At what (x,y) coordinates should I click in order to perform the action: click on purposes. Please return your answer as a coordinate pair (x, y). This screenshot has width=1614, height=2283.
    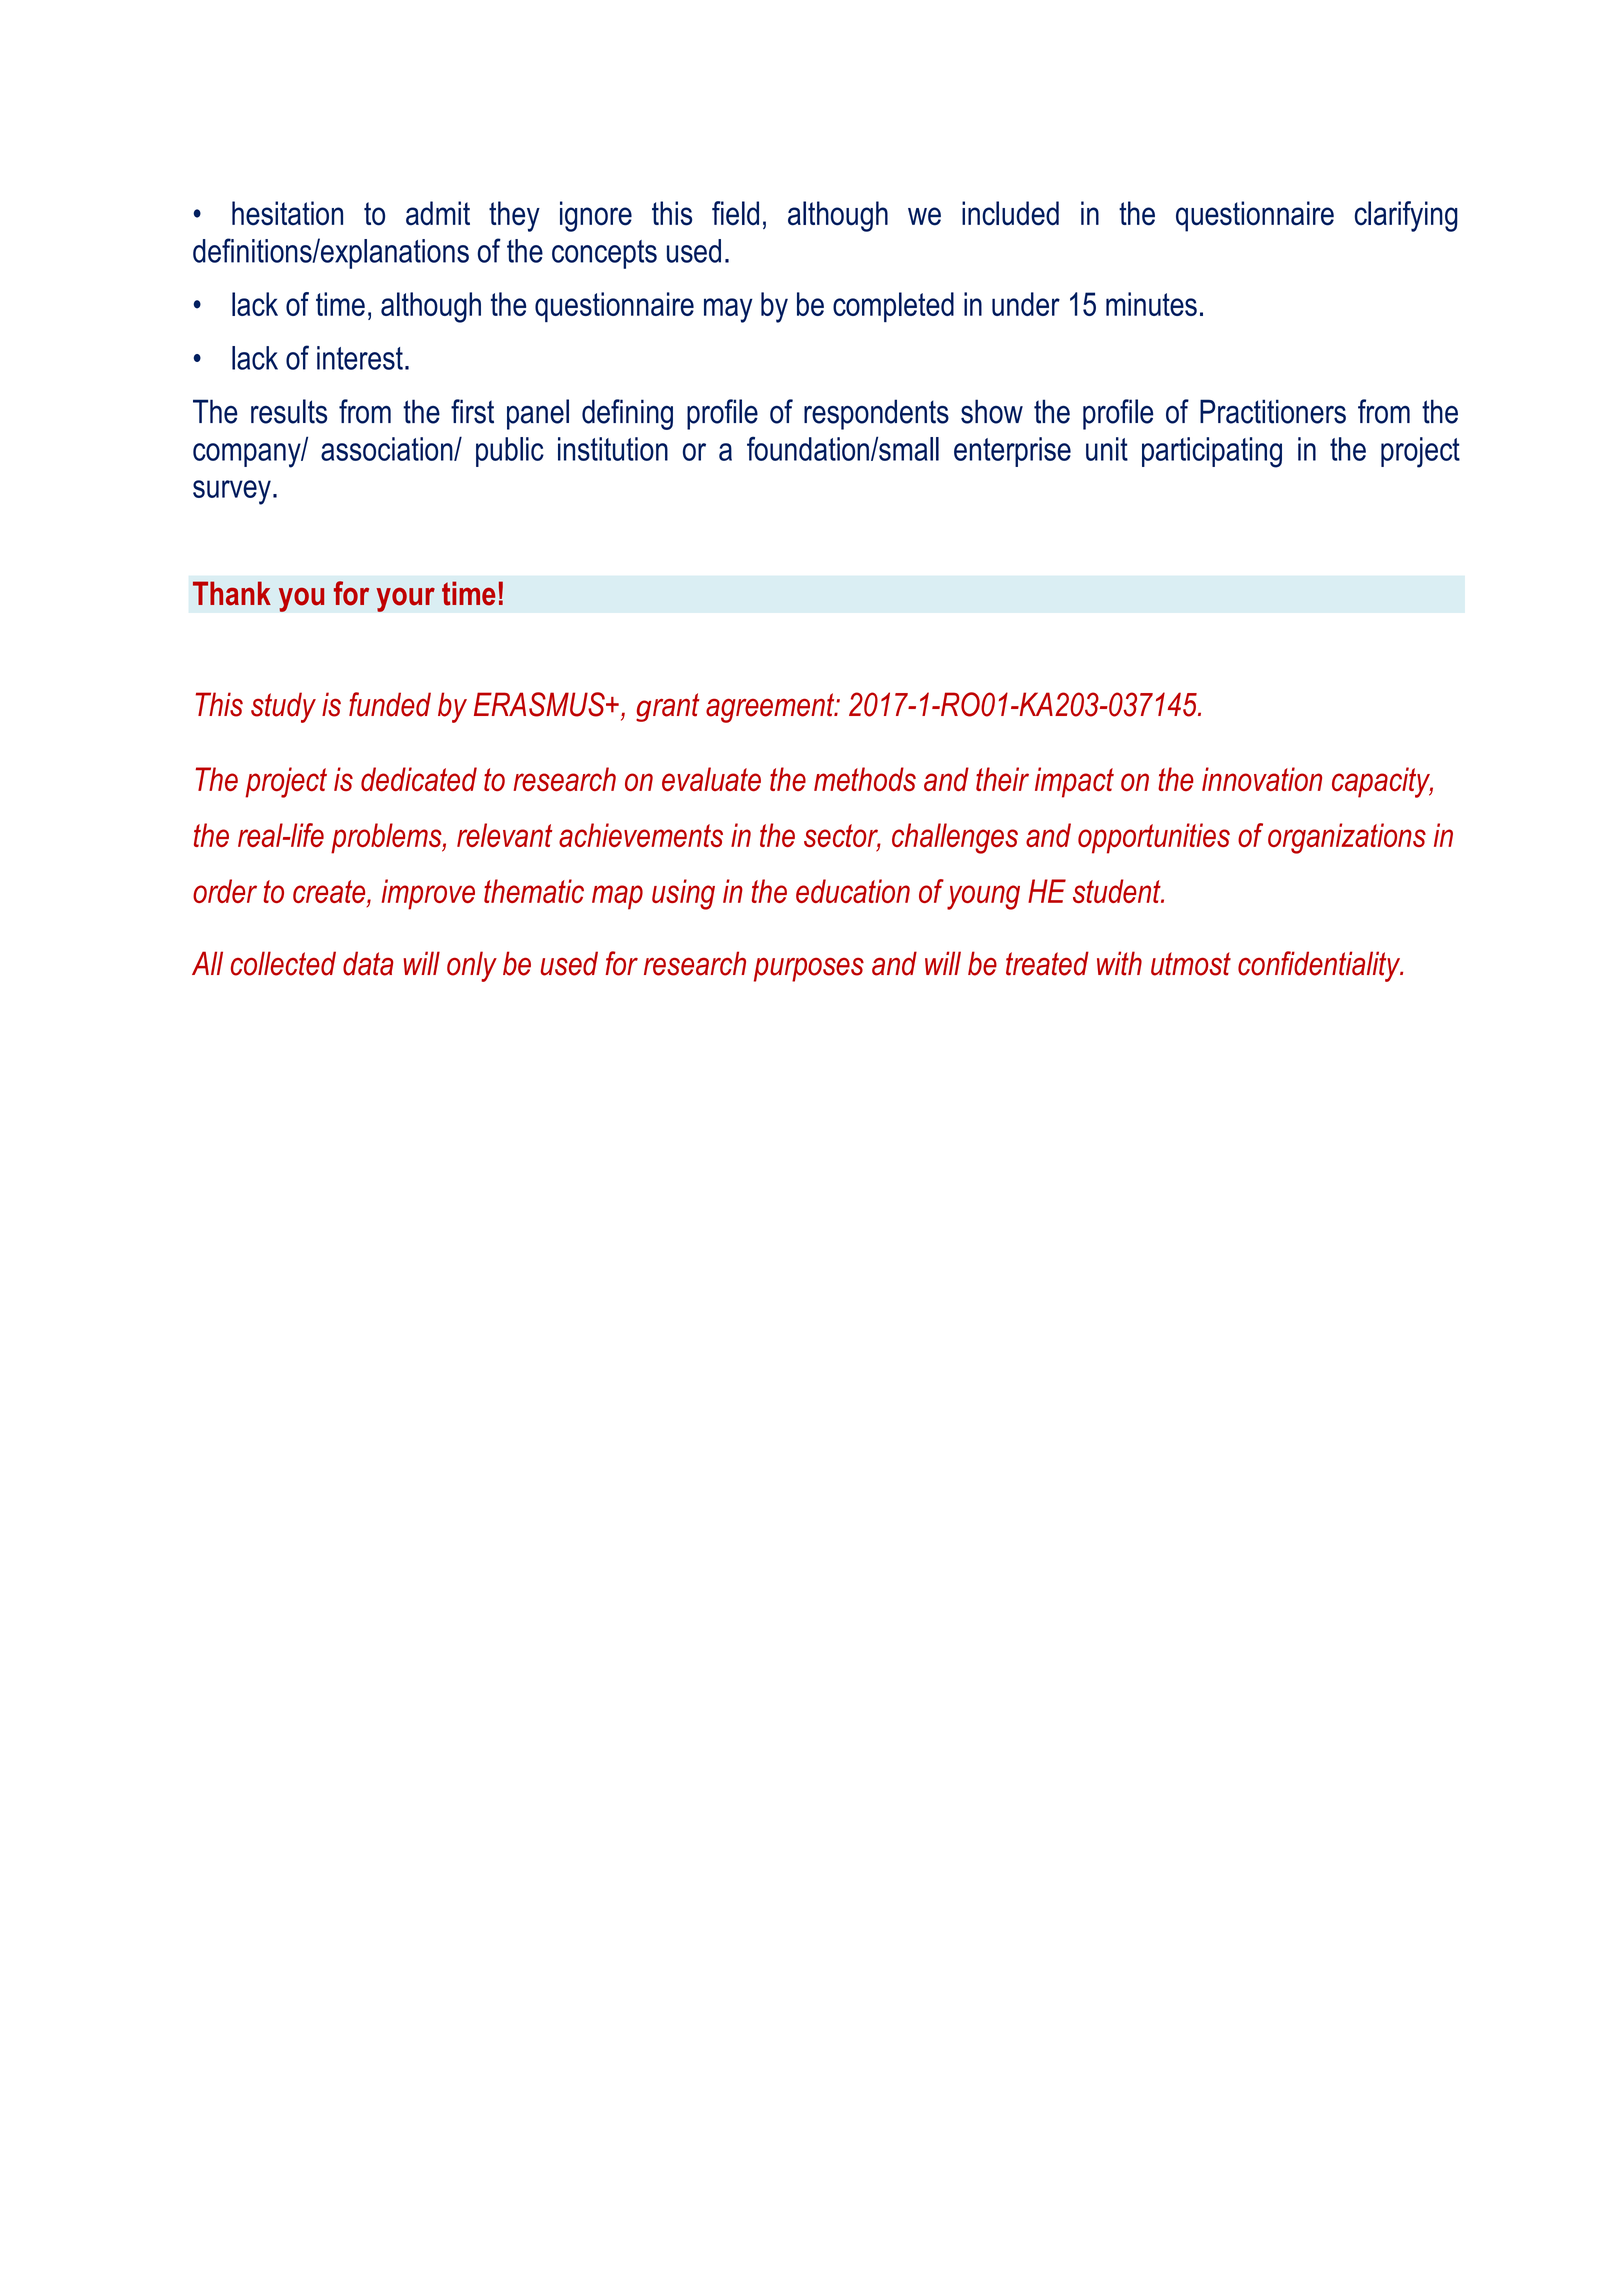
    Looking at the image, I should click on (809, 969).
